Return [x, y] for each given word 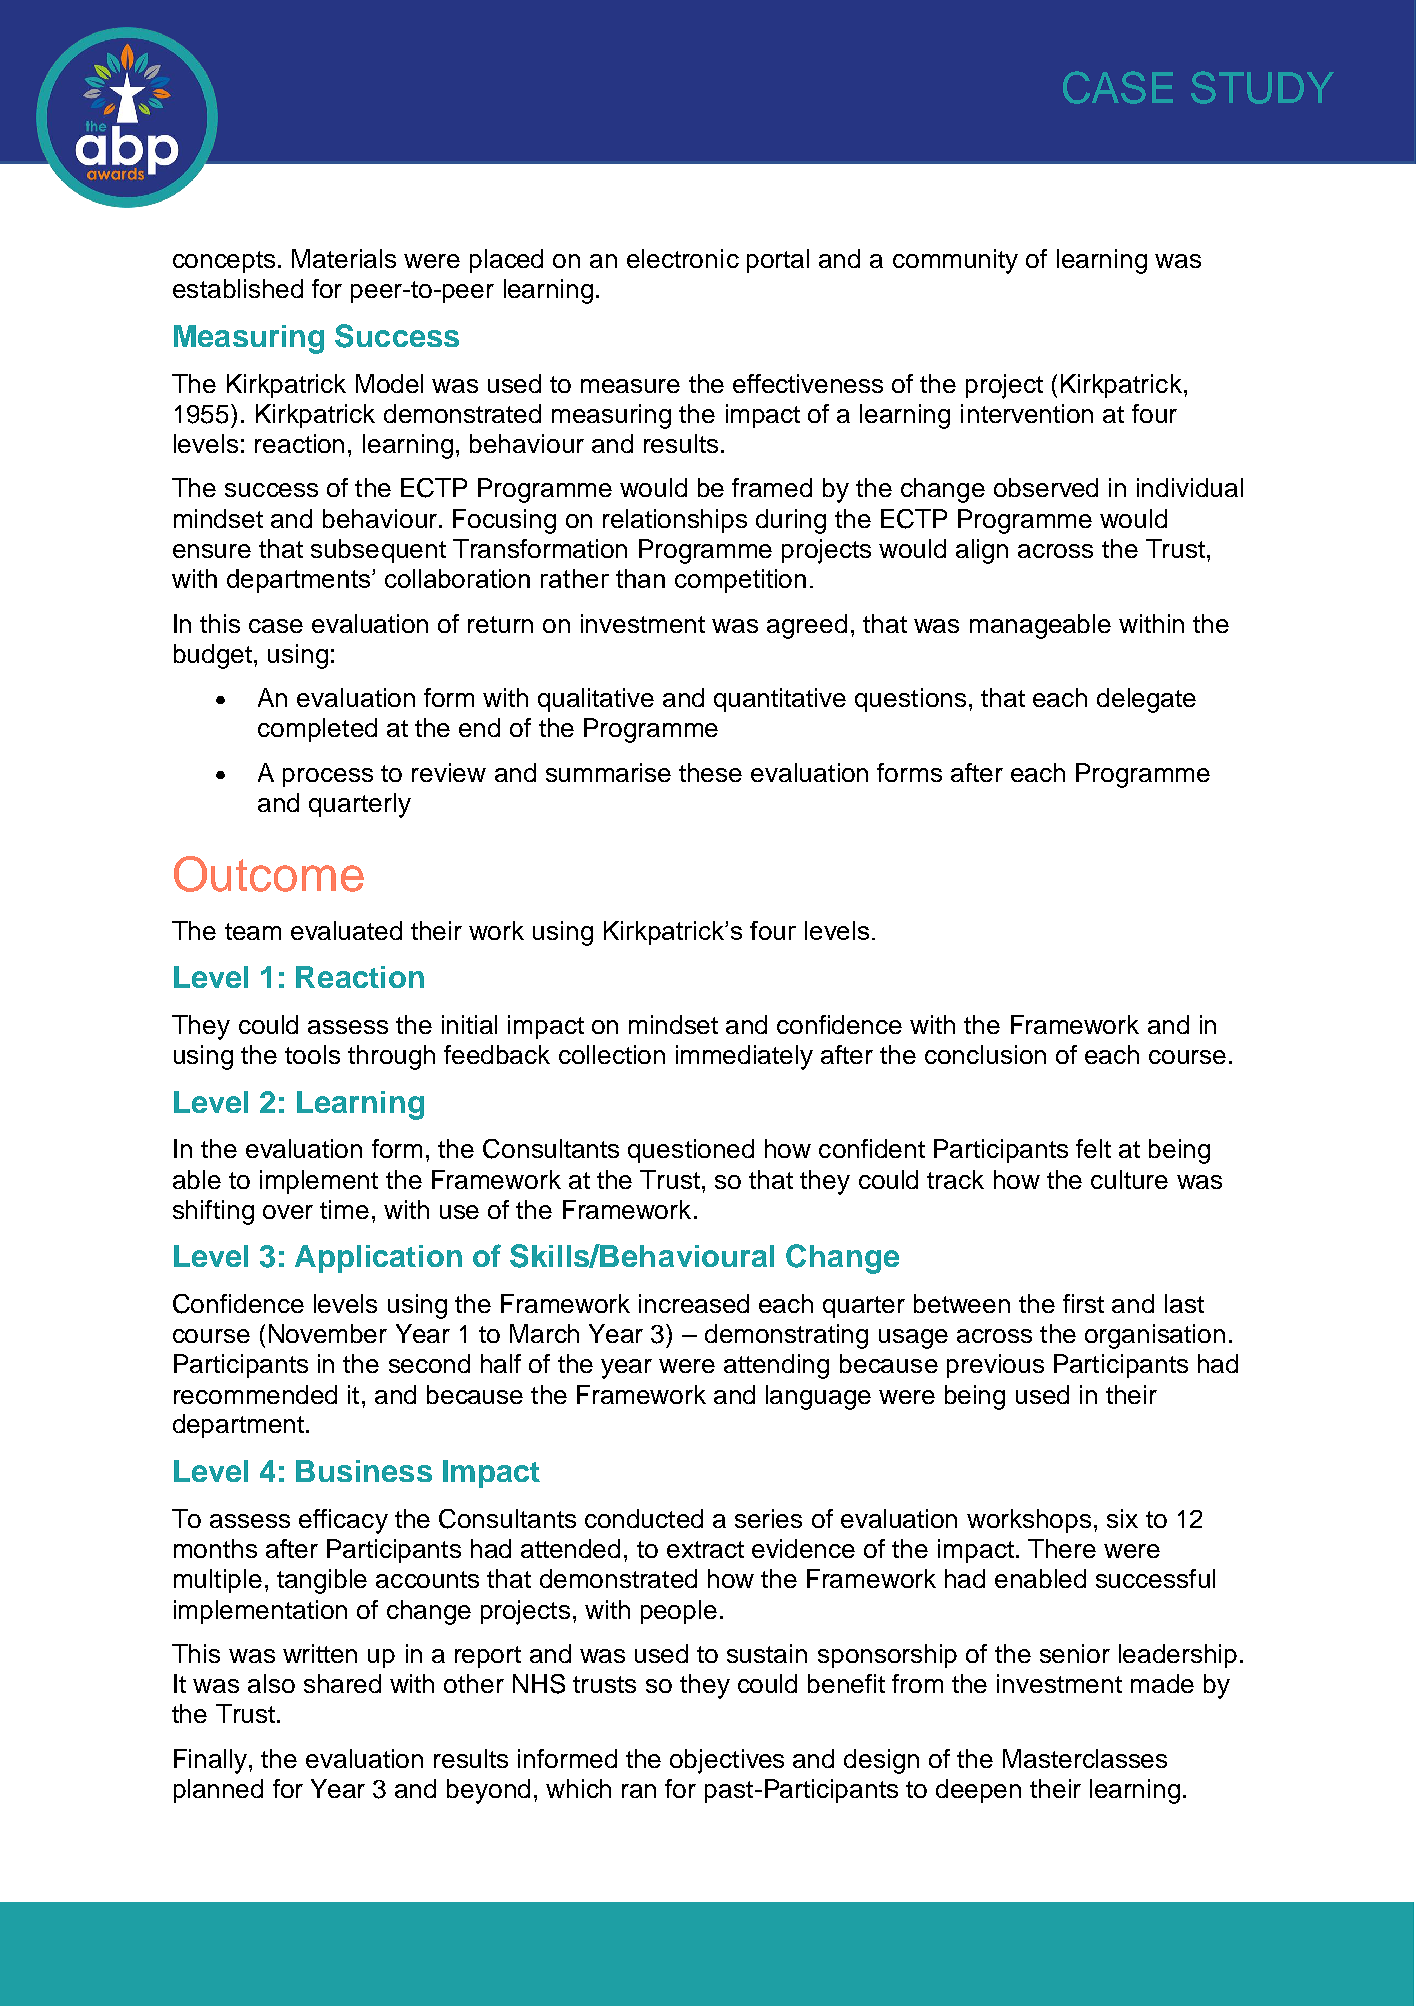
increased [694, 1303]
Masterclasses [1085, 1758]
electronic [683, 258]
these [710, 772]
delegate [1146, 700]
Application [378, 1259]
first [1083, 1303]
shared [342, 1683]
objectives [727, 1761]
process [328, 777]
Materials [344, 258]
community [955, 261]
